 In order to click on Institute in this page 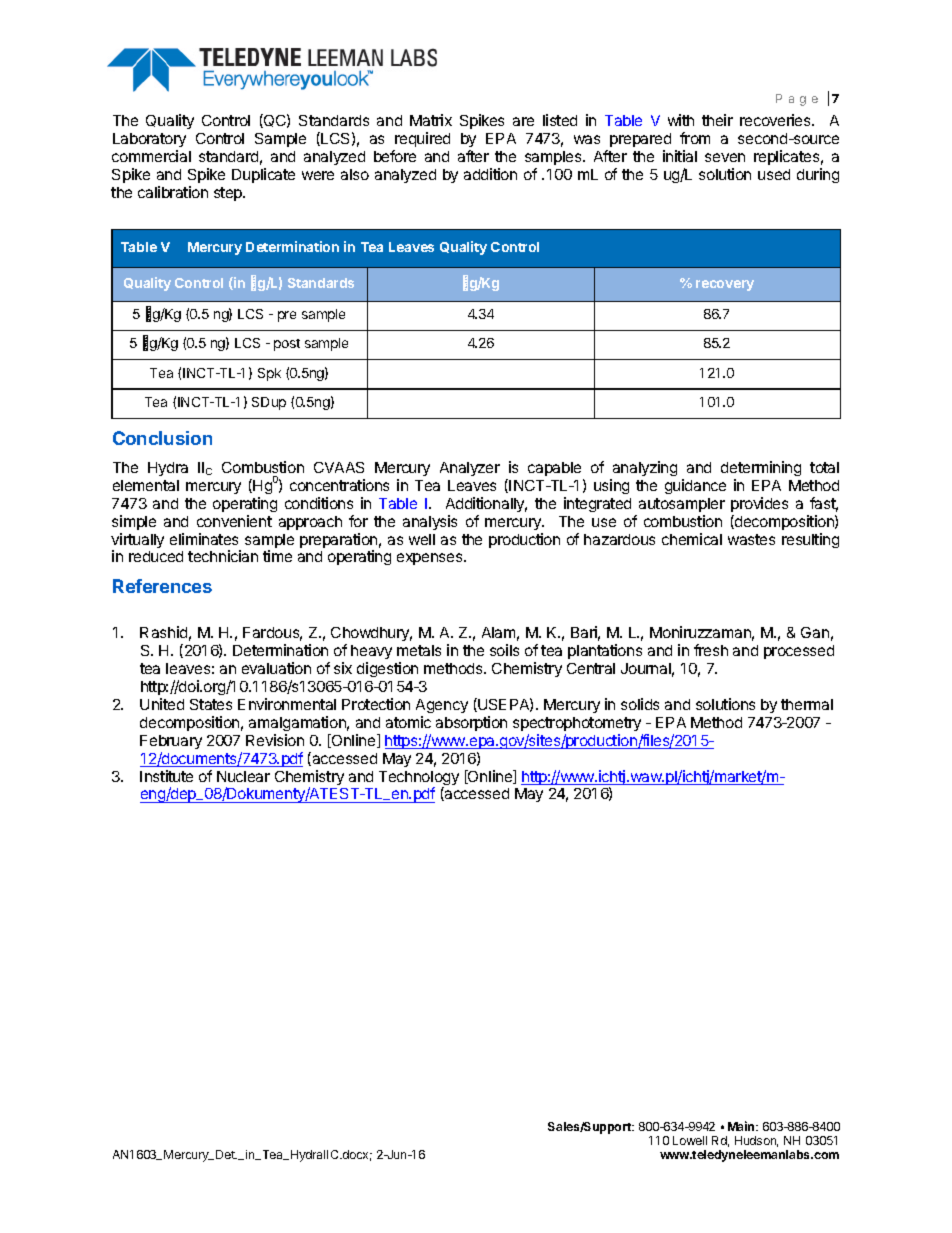, I will do `click(166, 776)`.
